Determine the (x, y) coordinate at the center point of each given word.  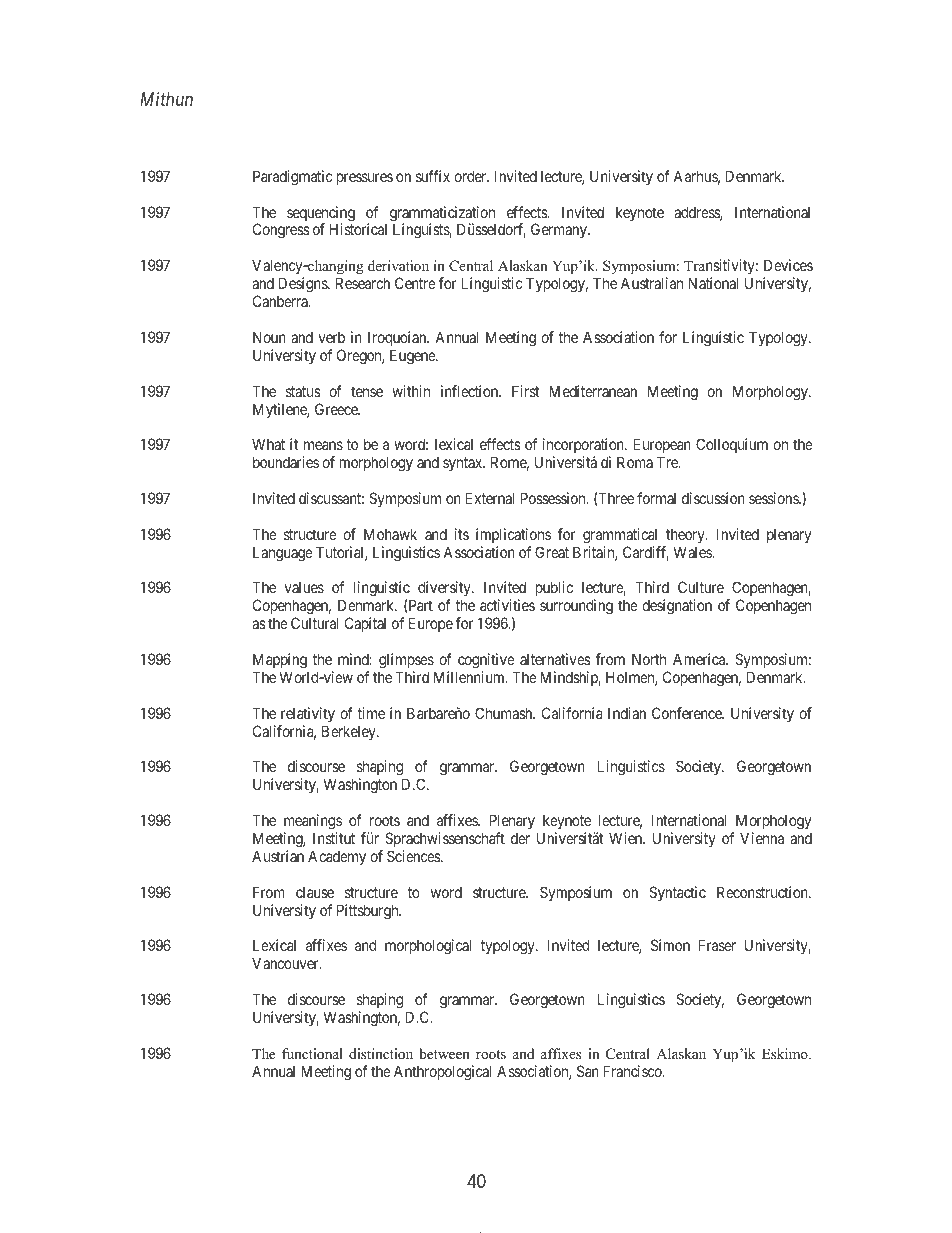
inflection (471, 391)
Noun (269, 337)
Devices (788, 265)
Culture (701, 587)
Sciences (414, 856)
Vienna (762, 838)
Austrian (278, 856)
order (471, 176)
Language (283, 554)
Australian (652, 283)
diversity (445, 590)
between (444, 1053)
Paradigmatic (293, 178)
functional (312, 1053)
